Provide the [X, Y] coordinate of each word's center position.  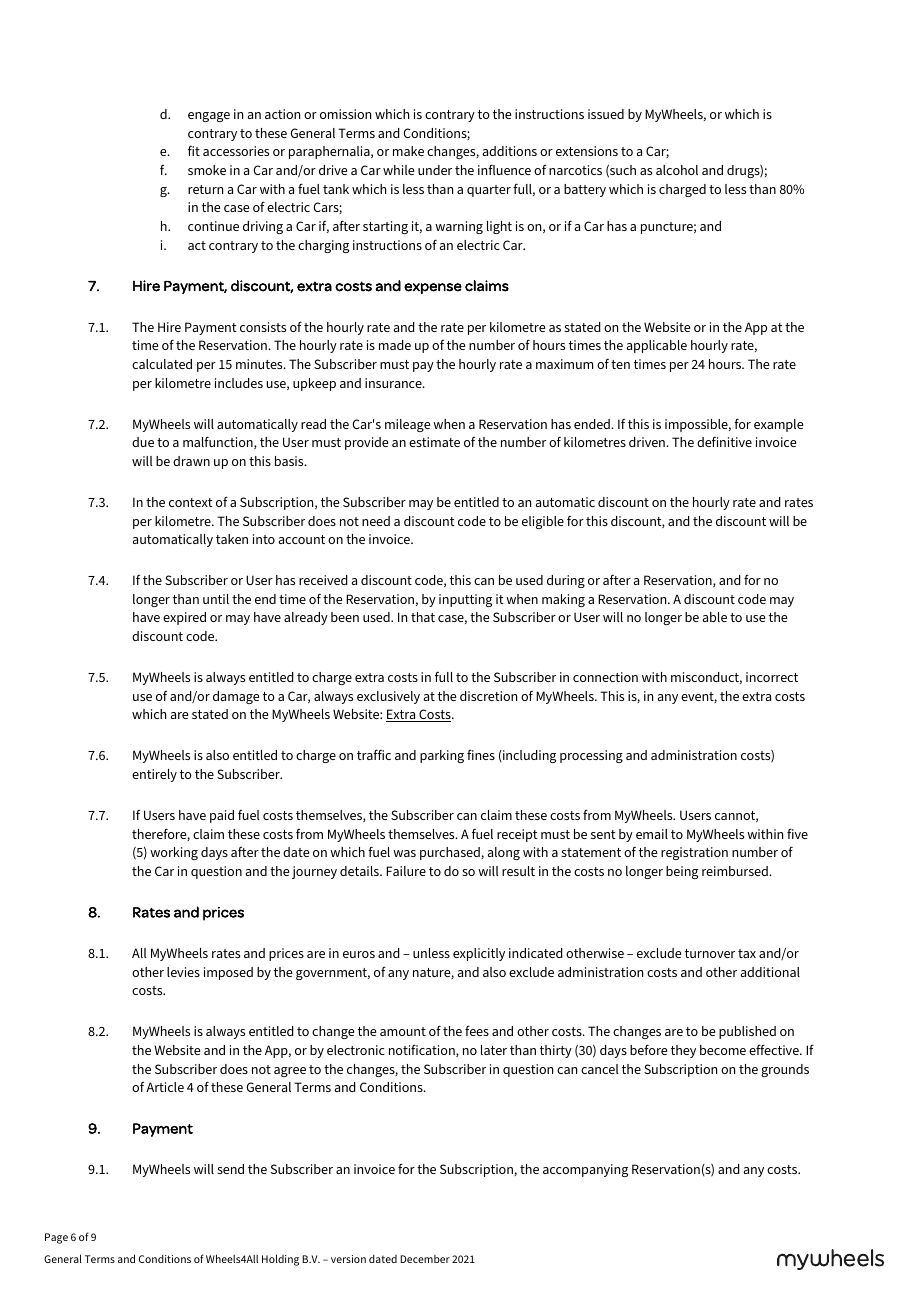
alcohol [677, 170]
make [408, 151]
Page [56, 1238]
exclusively [388, 697]
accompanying [585, 1170]
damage [236, 697]
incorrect [772, 677]
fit [194, 150]
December [425, 1259]
